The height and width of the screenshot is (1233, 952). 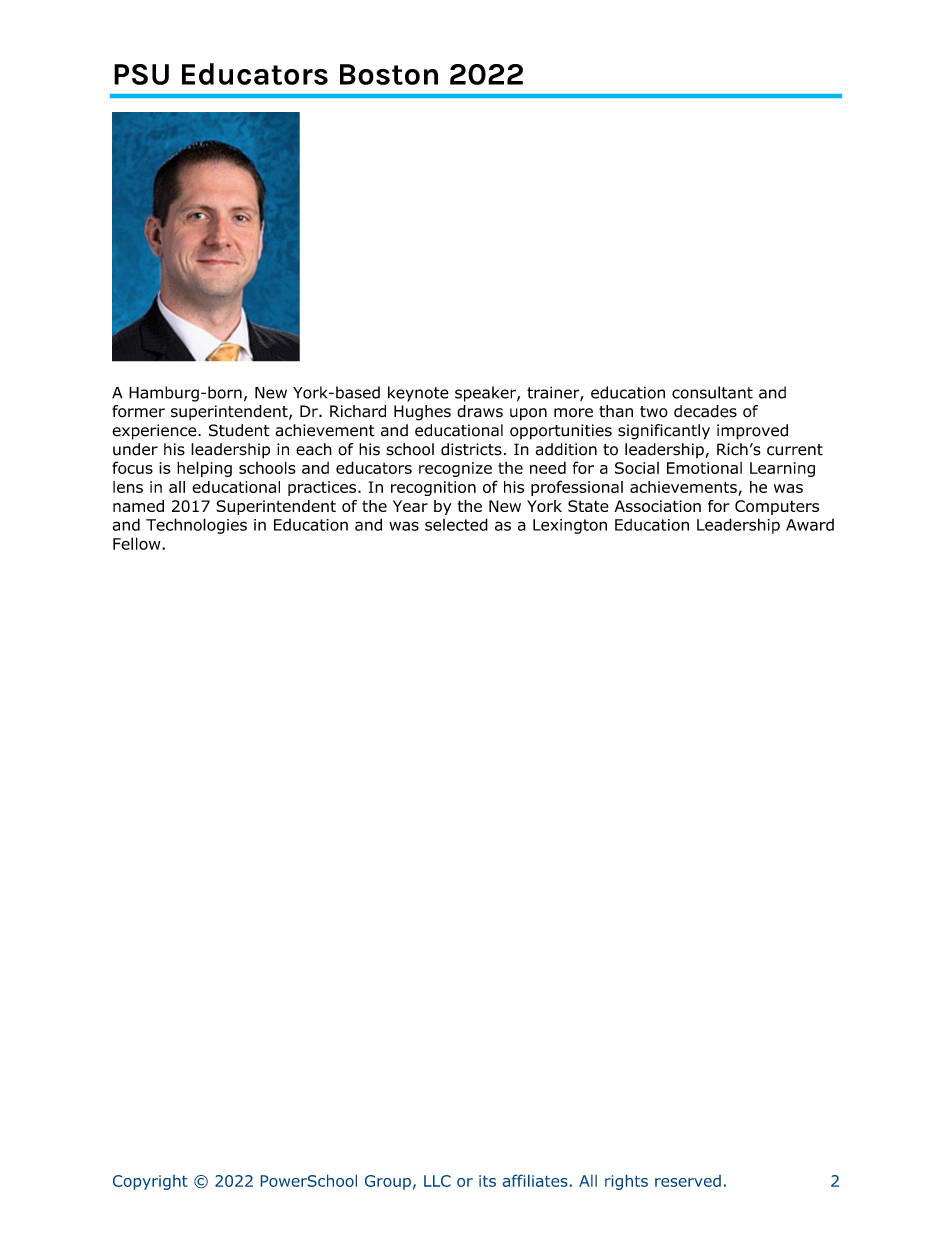 What do you see at coordinates (810, 525) in the screenshot?
I see `Award` at bounding box center [810, 525].
